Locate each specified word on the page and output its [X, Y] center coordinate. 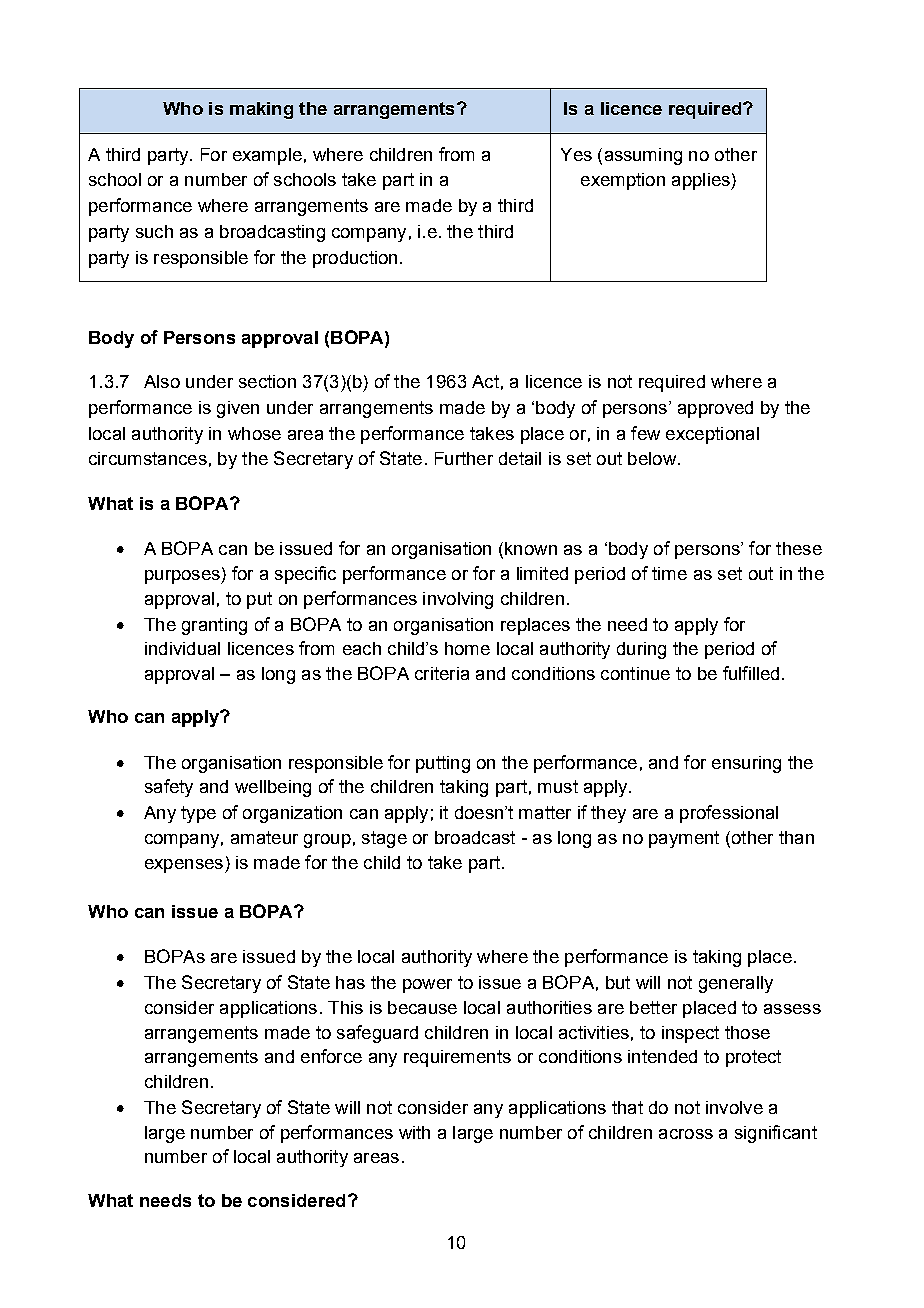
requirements [457, 1058]
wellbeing [273, 788]
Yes [576, 154]
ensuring [746, 764]
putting [443, 764]
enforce [331, 1056]
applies [702, 181]
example [267, 156]
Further [464, 458]
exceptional [712, 435]
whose [254, 433]
